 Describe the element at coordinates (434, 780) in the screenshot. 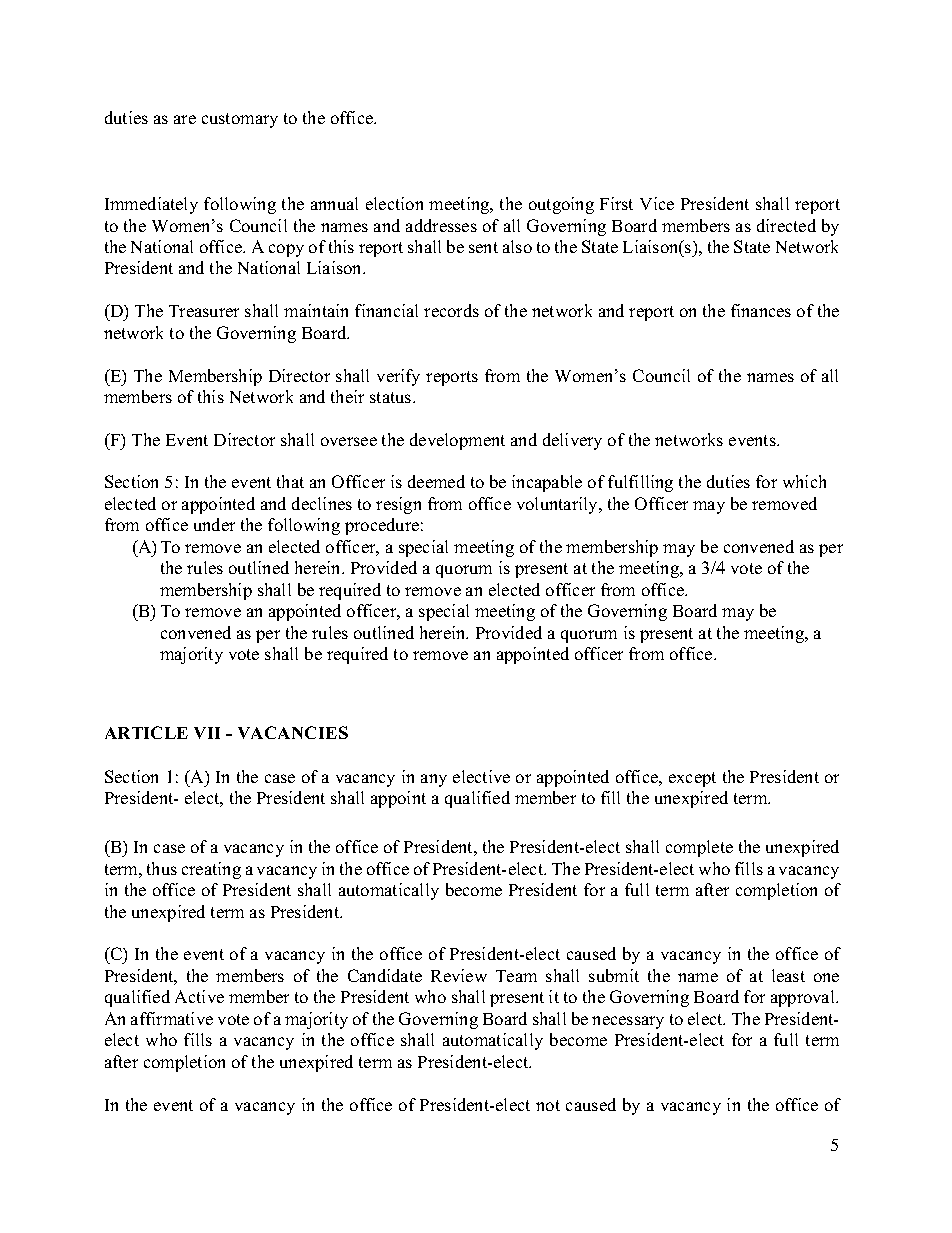

I see `any` at that location.
